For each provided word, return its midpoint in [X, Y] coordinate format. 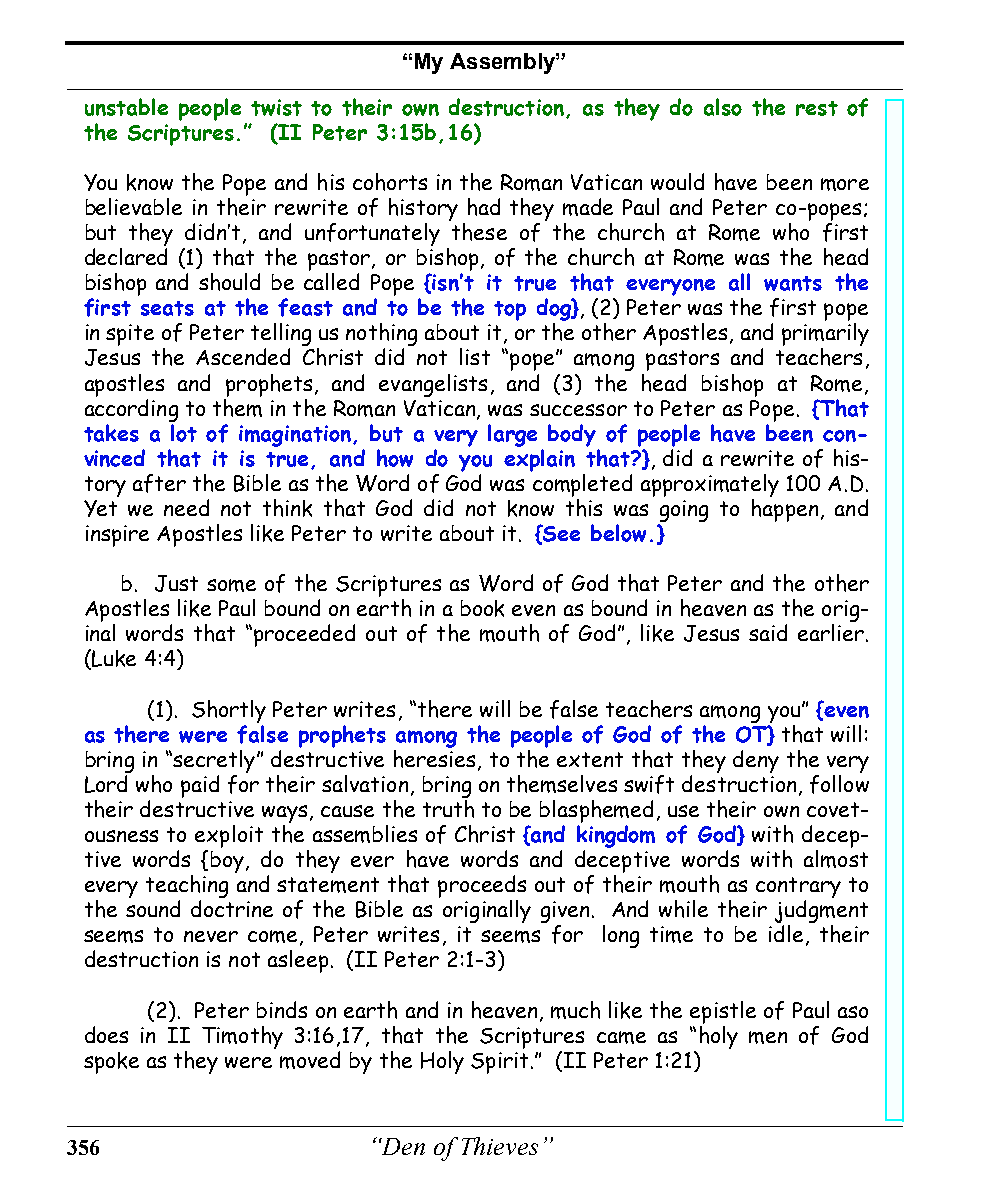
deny [756, 761]
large [512, 435]
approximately [710, 485]
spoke [111, 1063]
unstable [126, 107]
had [484, 207]
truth [448, 809]
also [723, 107]
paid [200, 786]
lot [184, 433]
